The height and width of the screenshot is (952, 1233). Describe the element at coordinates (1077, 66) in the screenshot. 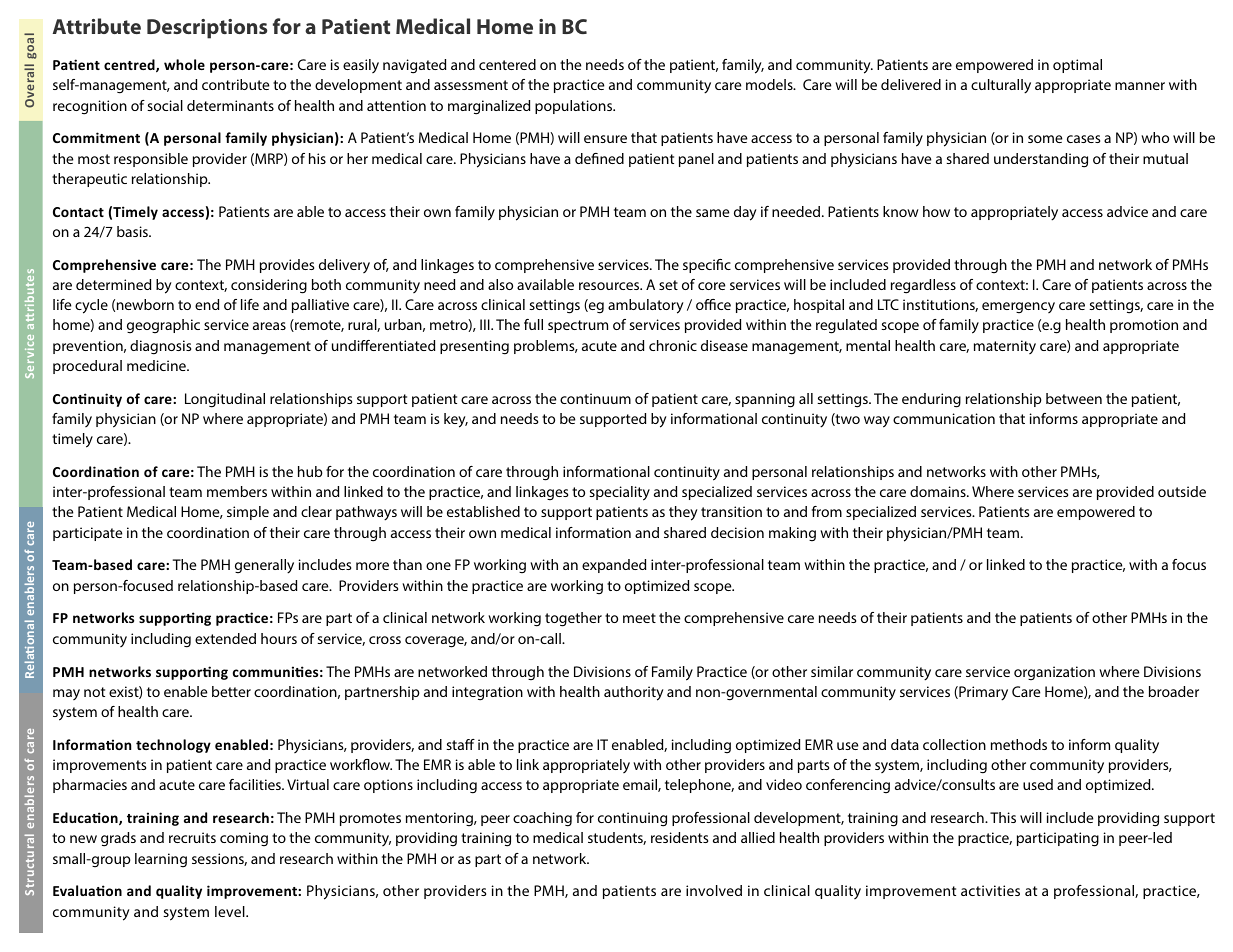

I see `optimal` at that location.
